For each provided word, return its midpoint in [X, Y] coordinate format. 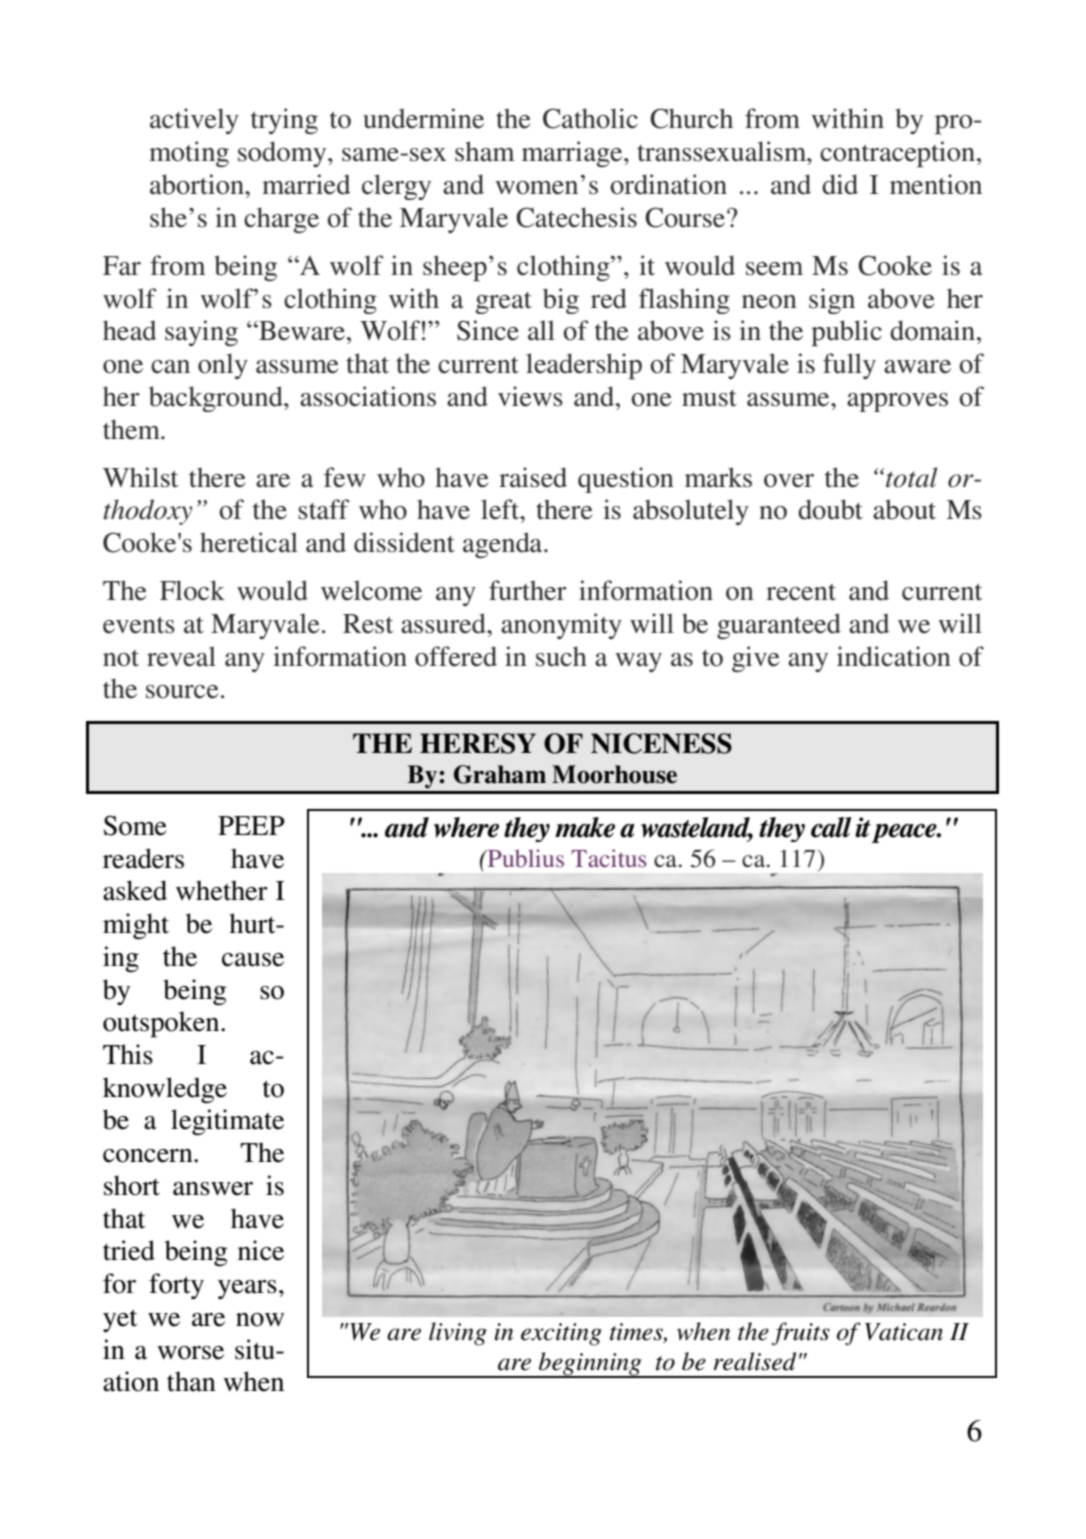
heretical [249, 542]
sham [485, 151]
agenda [504, 545]
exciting [561, 1334]
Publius [524, 858]
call [831, 827]
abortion [198, 184]
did [840, 184]
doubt [830, 509]
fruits [801, 1334]
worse [190, 1353]
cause [253, 960]
